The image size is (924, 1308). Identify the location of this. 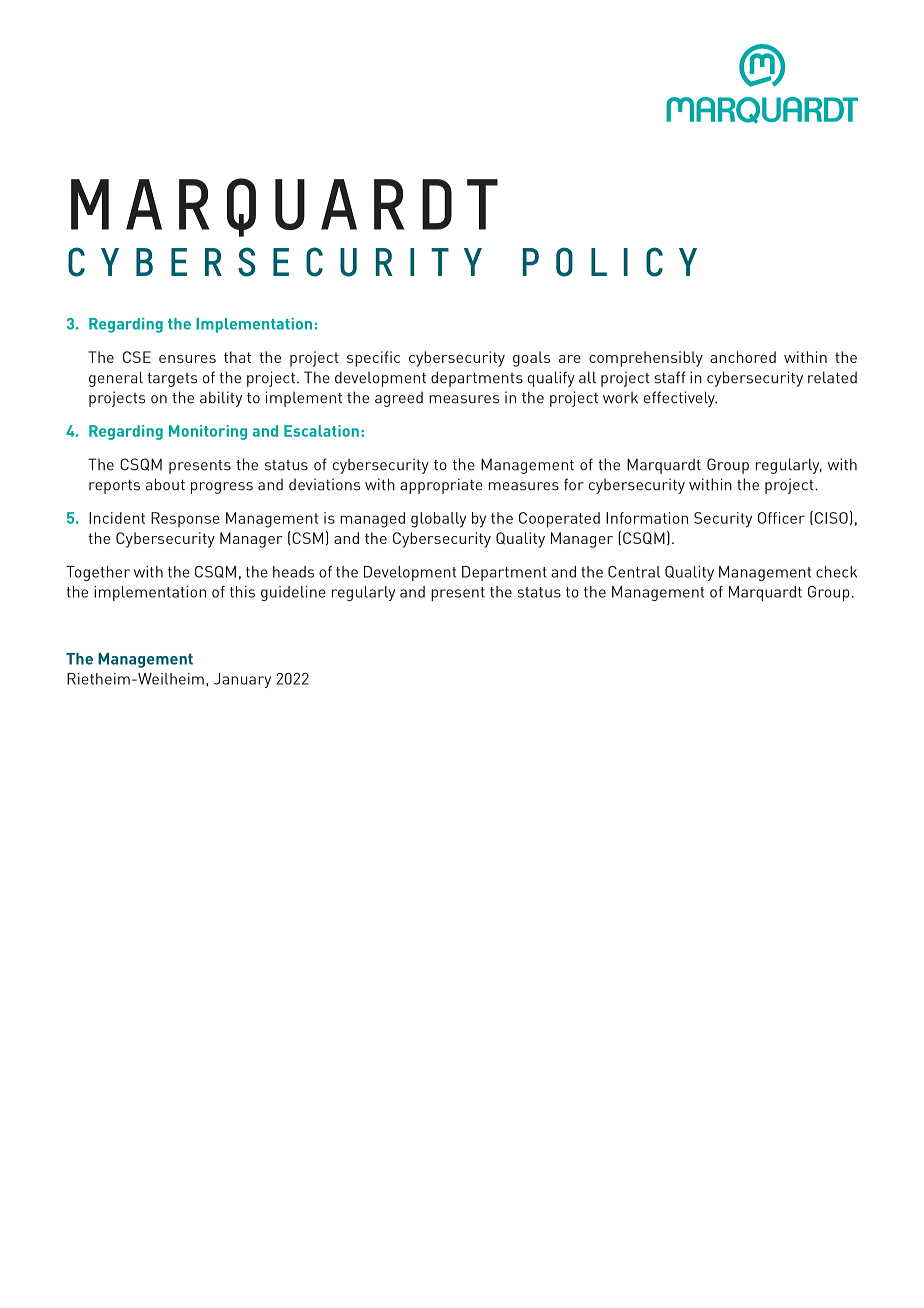
(242, 592).
